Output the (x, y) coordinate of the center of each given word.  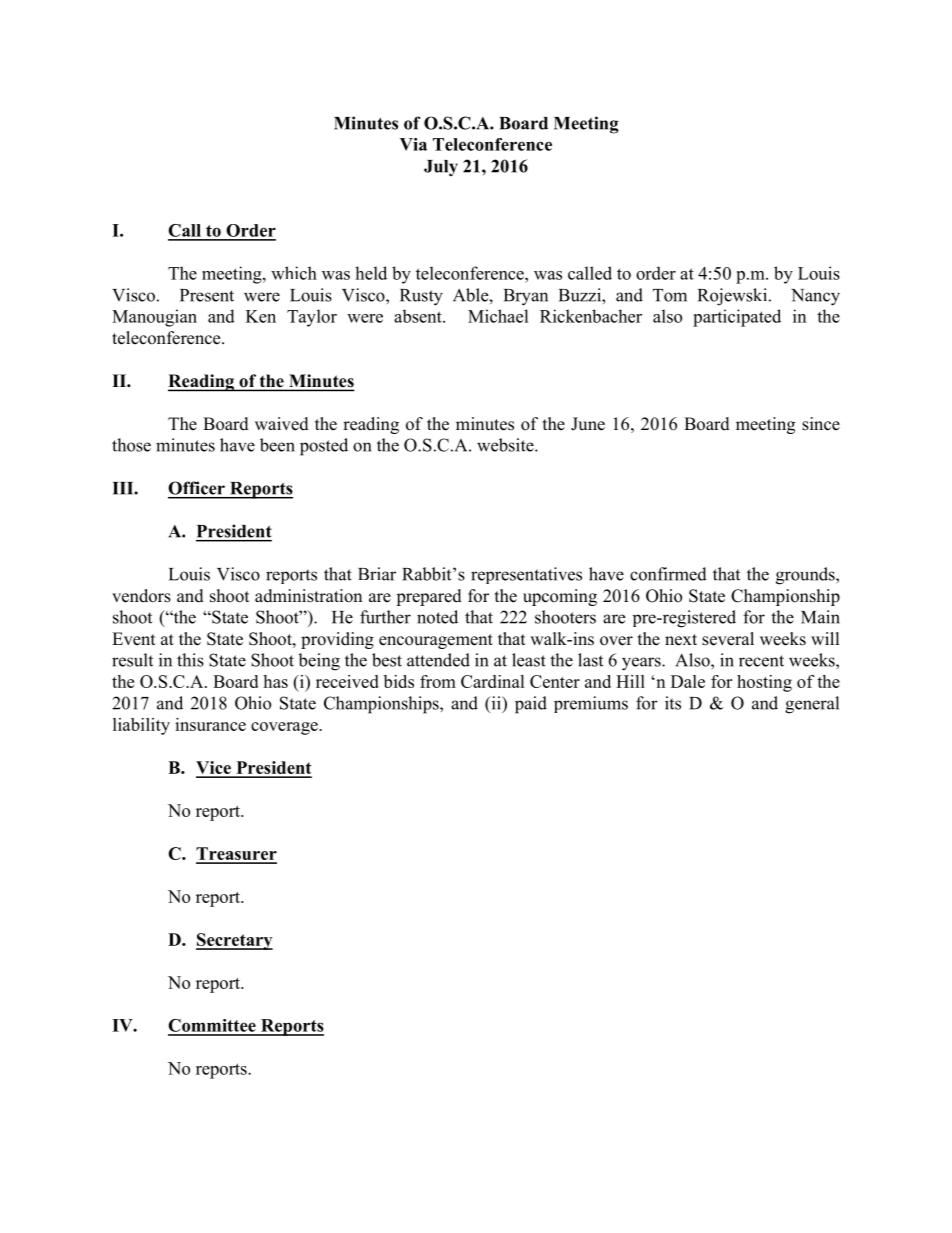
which (294, 273)
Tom (670, 295)
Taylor (312, 318)
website (506, 445)
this (190, 660)
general (812, 705)
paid (531, 705)
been (277, 445)
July (441, 168)
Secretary (234, 941)
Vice (214, 769)
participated (737, 318)
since (821, 424)
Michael (498, 316)
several (728, 639)
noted (437, 617)
